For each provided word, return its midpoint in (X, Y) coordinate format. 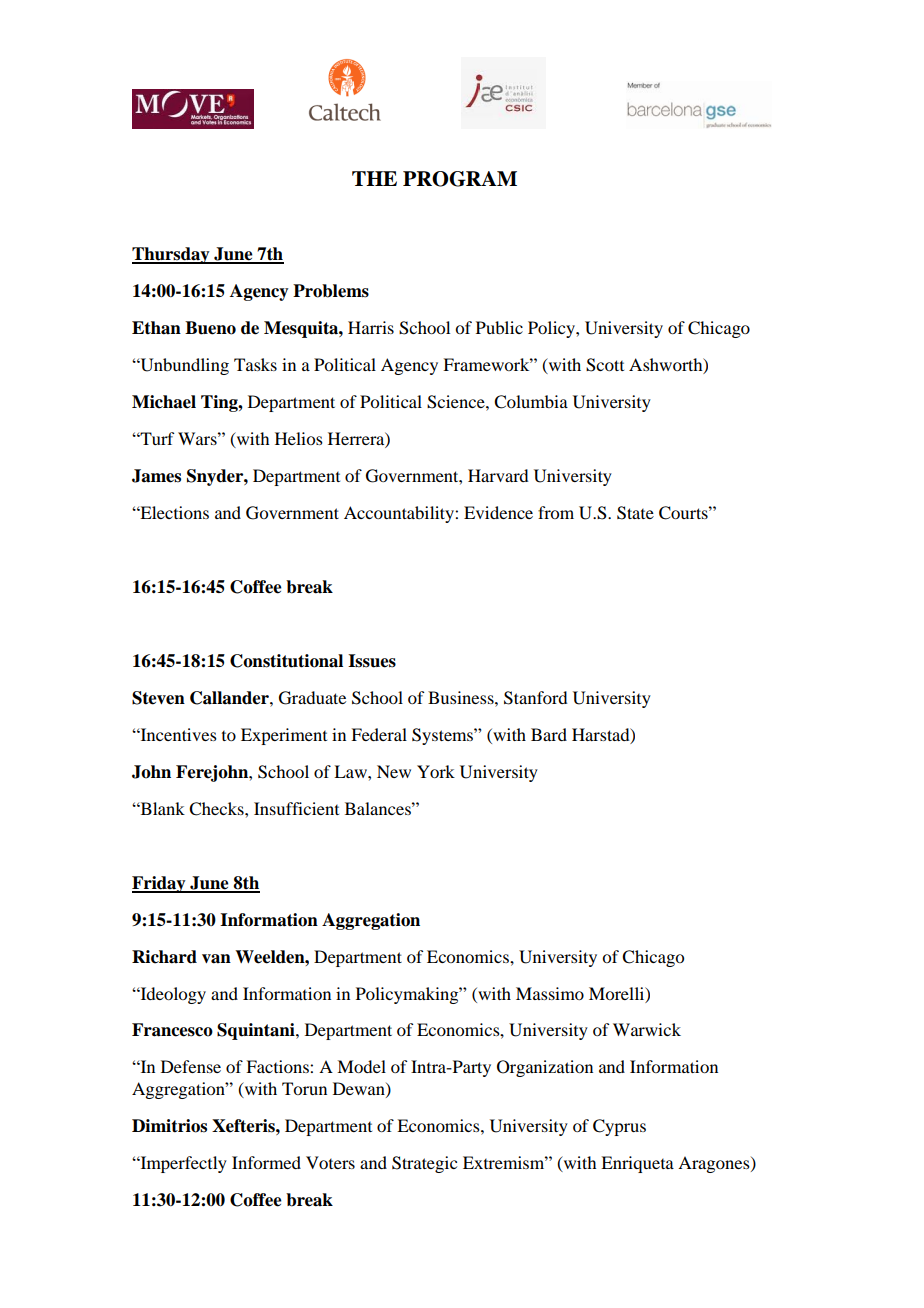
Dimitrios (169, 1126)
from (556, 512)
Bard (549, 734)
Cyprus (619, 1127)
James (156, 476)
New (394, 771)
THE (374, 178)
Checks (217, 809)
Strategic (424, 1164)
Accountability (400, 514)
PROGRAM (460, 179)
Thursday (172, 255)
